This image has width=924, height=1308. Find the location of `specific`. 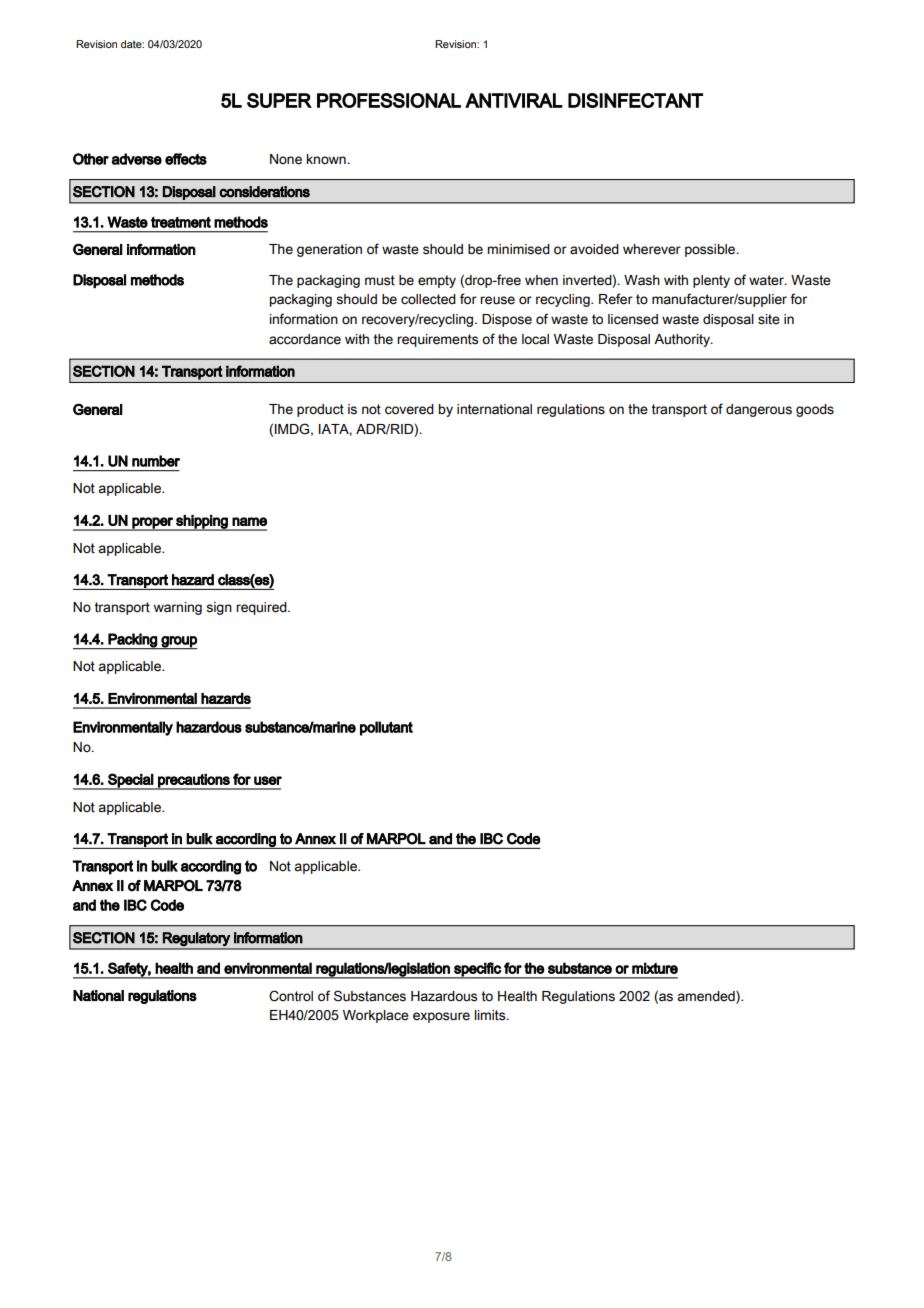

specific is located at coordinates (477, 970).
